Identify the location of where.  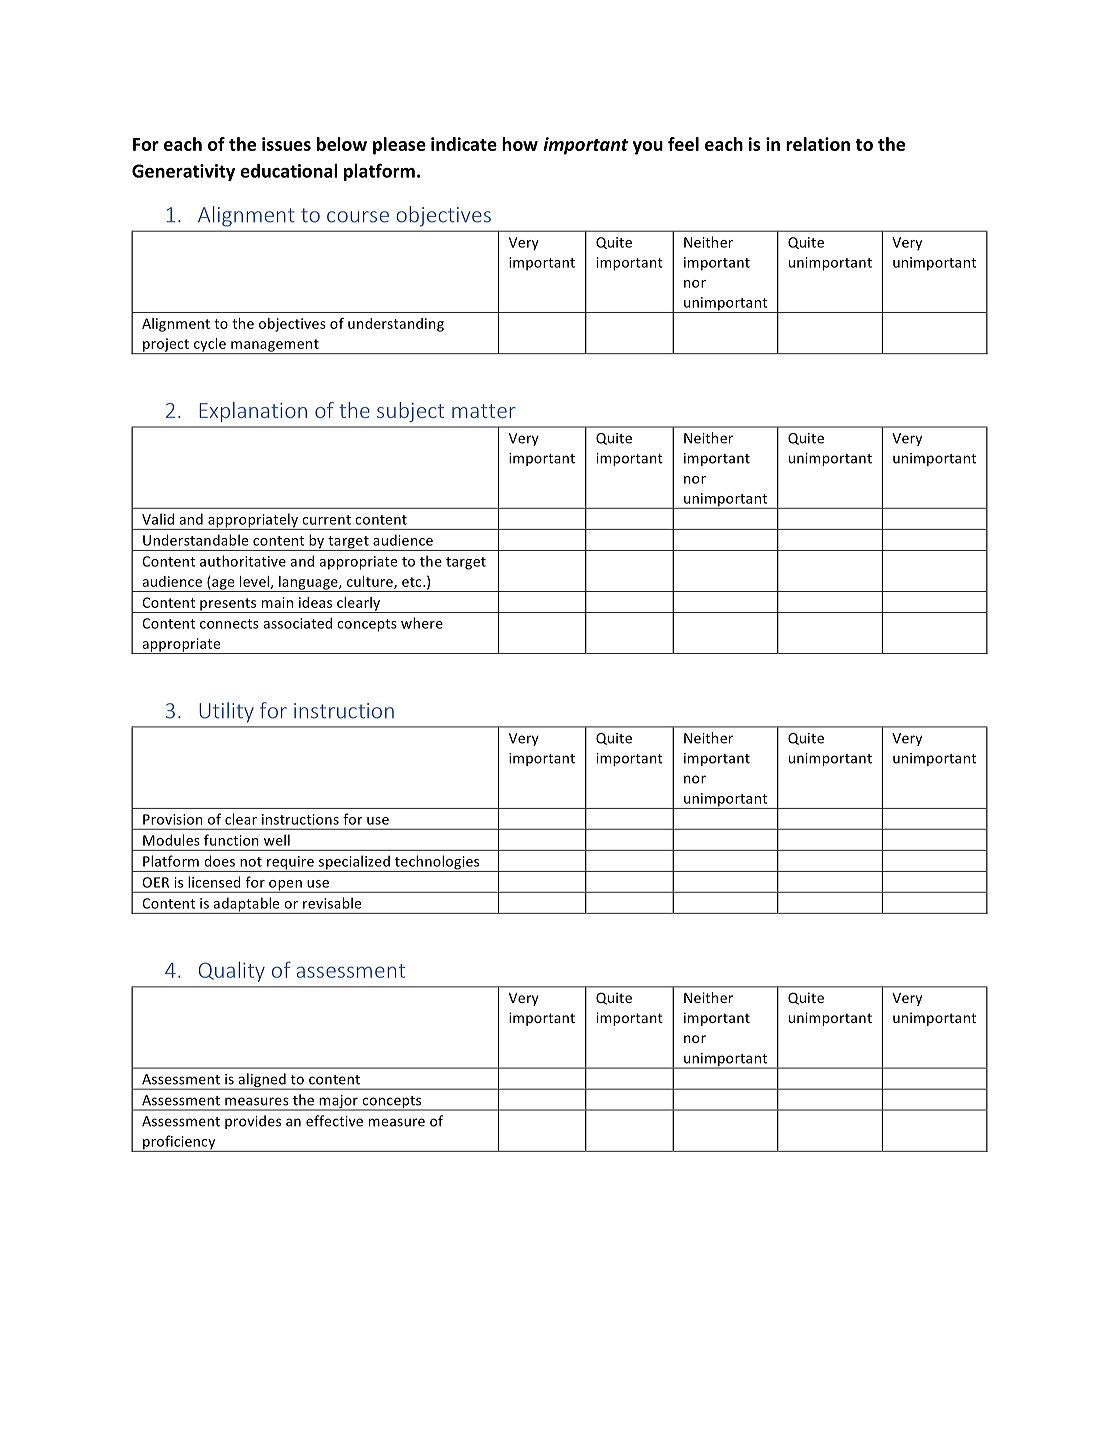
(422, 623).
